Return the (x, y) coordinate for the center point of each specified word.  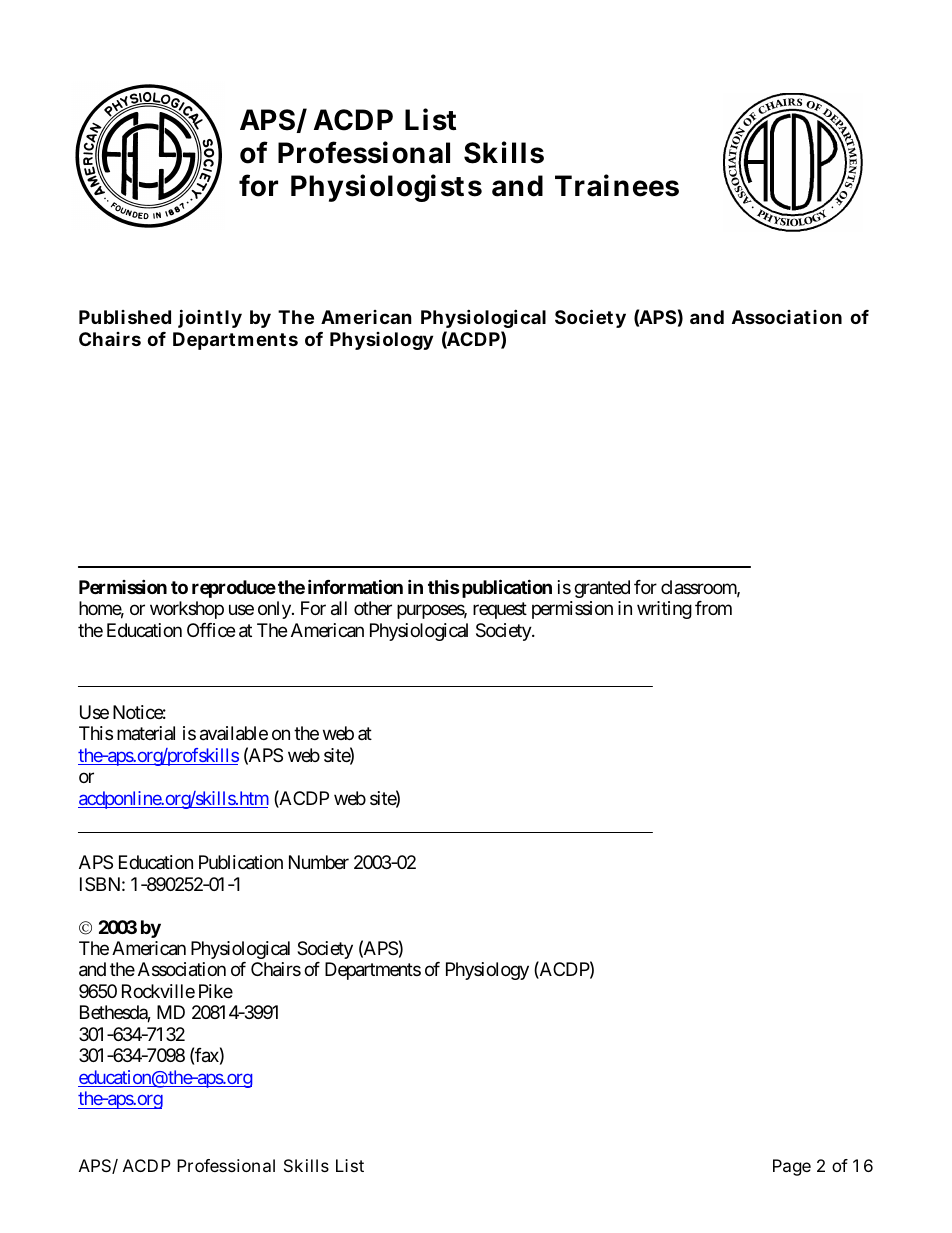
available (234, 733)
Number (319, 862)
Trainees (617, 185)
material (146, 733)
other (373, 608)
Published (125, 317)
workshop (187, 610)
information (355, 586)
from (713, 608)
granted (602, 589)
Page (792, 1167)
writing (664, 610)
